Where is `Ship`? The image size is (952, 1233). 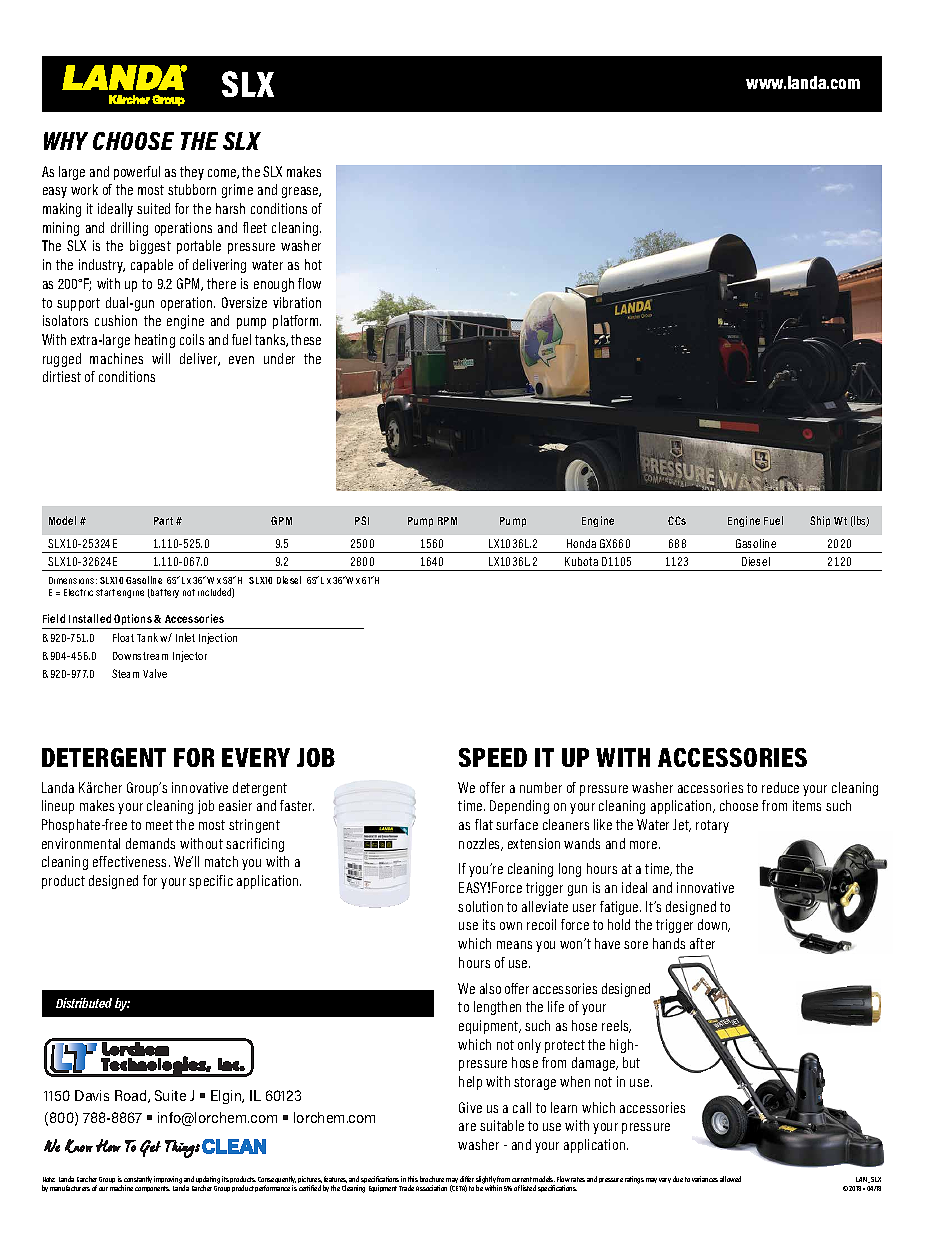
Ship is located at coordinates (820, 521).
